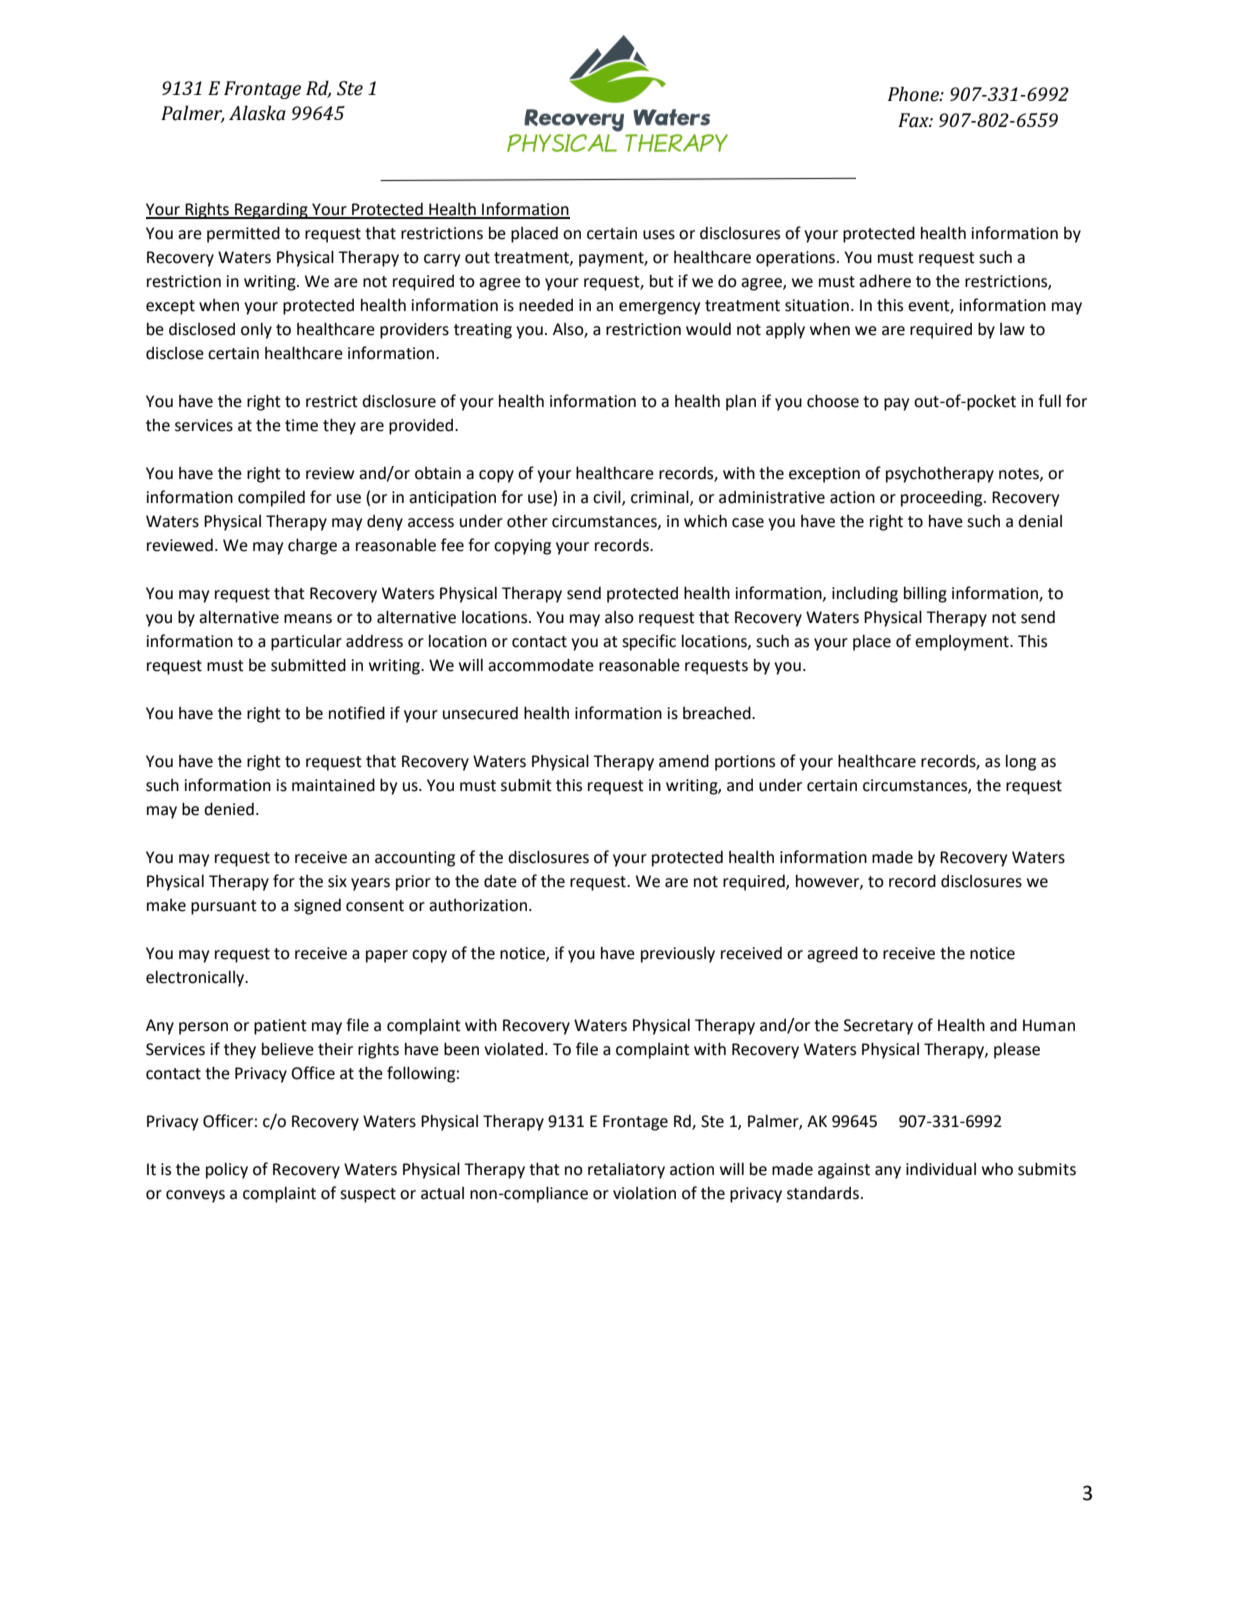 This page has height=1603, width=1239. I want to click on denied, so click(229, 809).
